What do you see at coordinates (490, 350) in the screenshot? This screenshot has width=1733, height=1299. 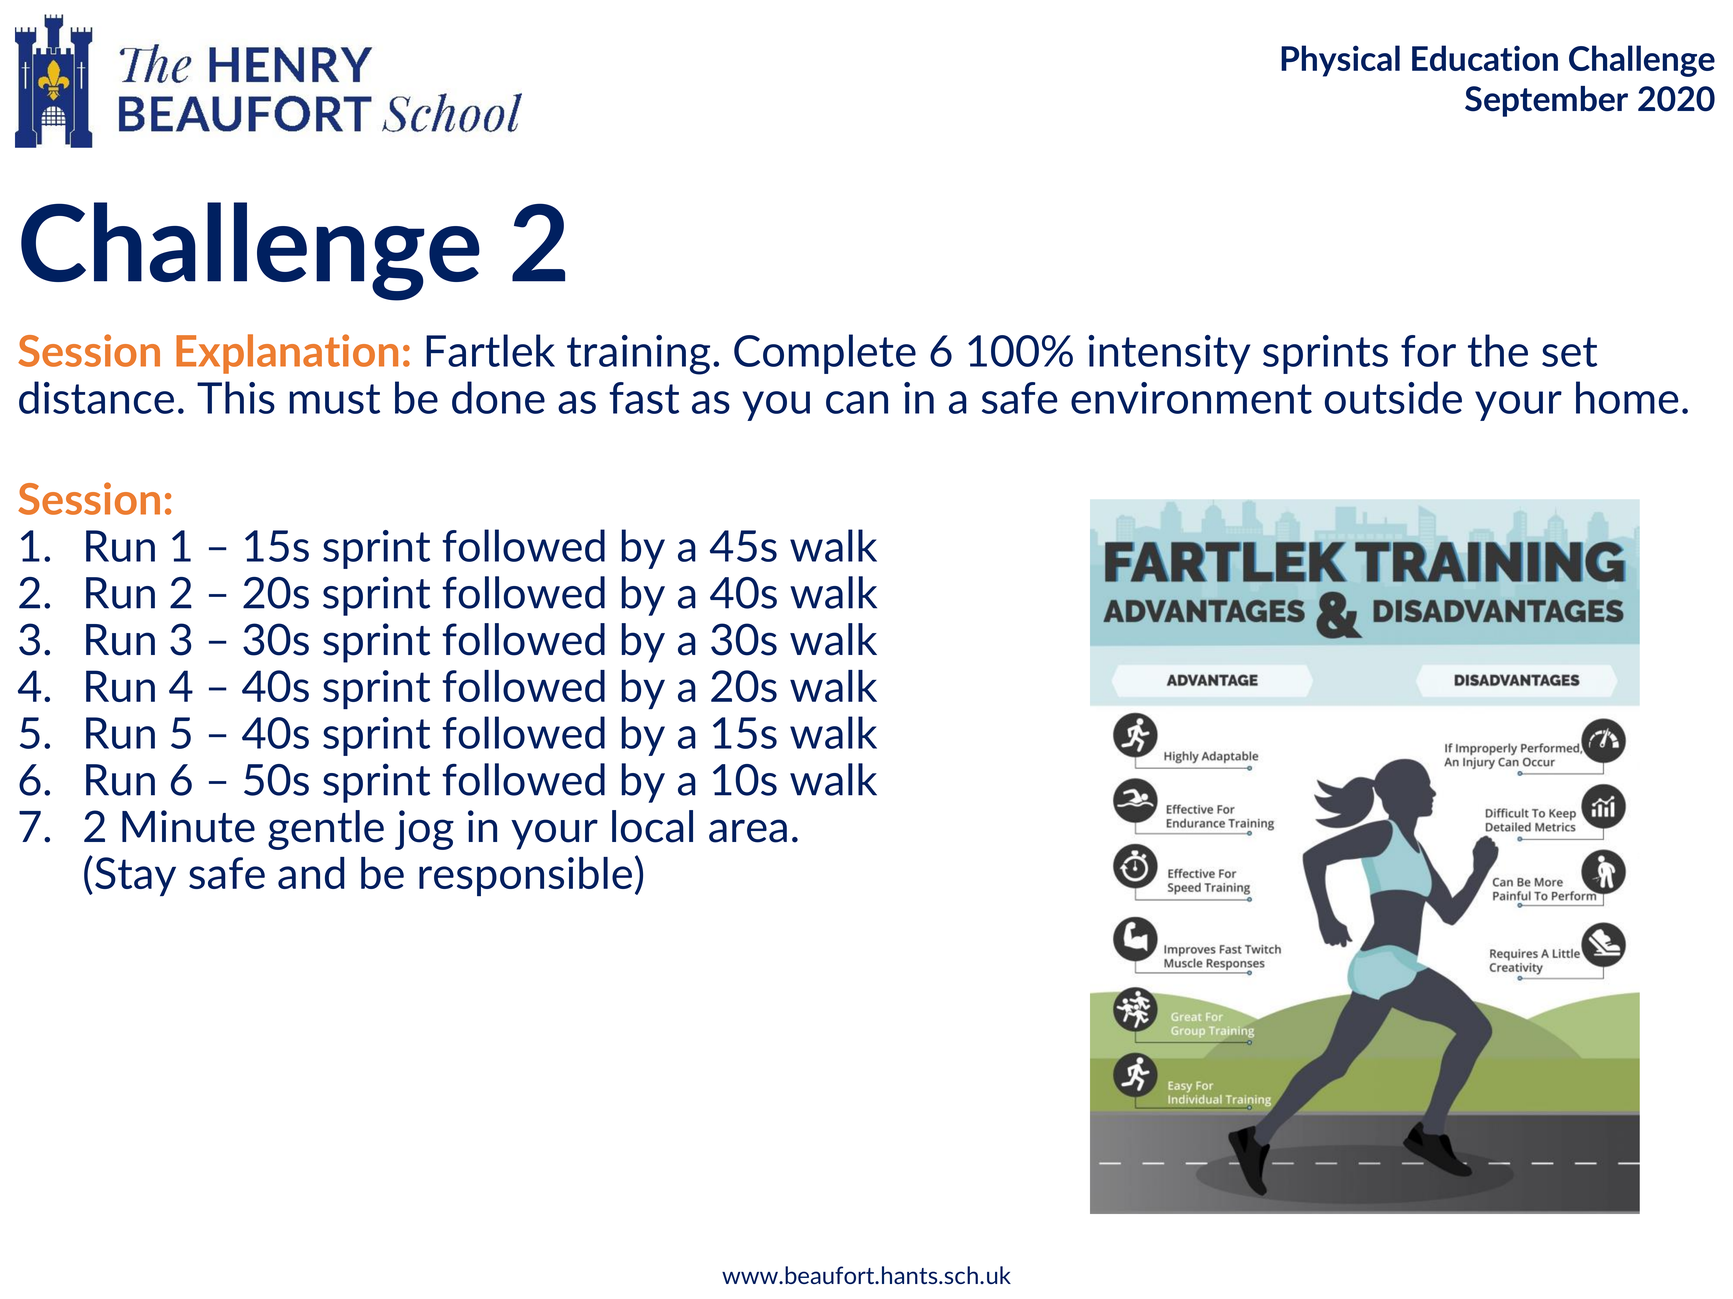 I see `Fartlek` at bounding box center [490, 350].
